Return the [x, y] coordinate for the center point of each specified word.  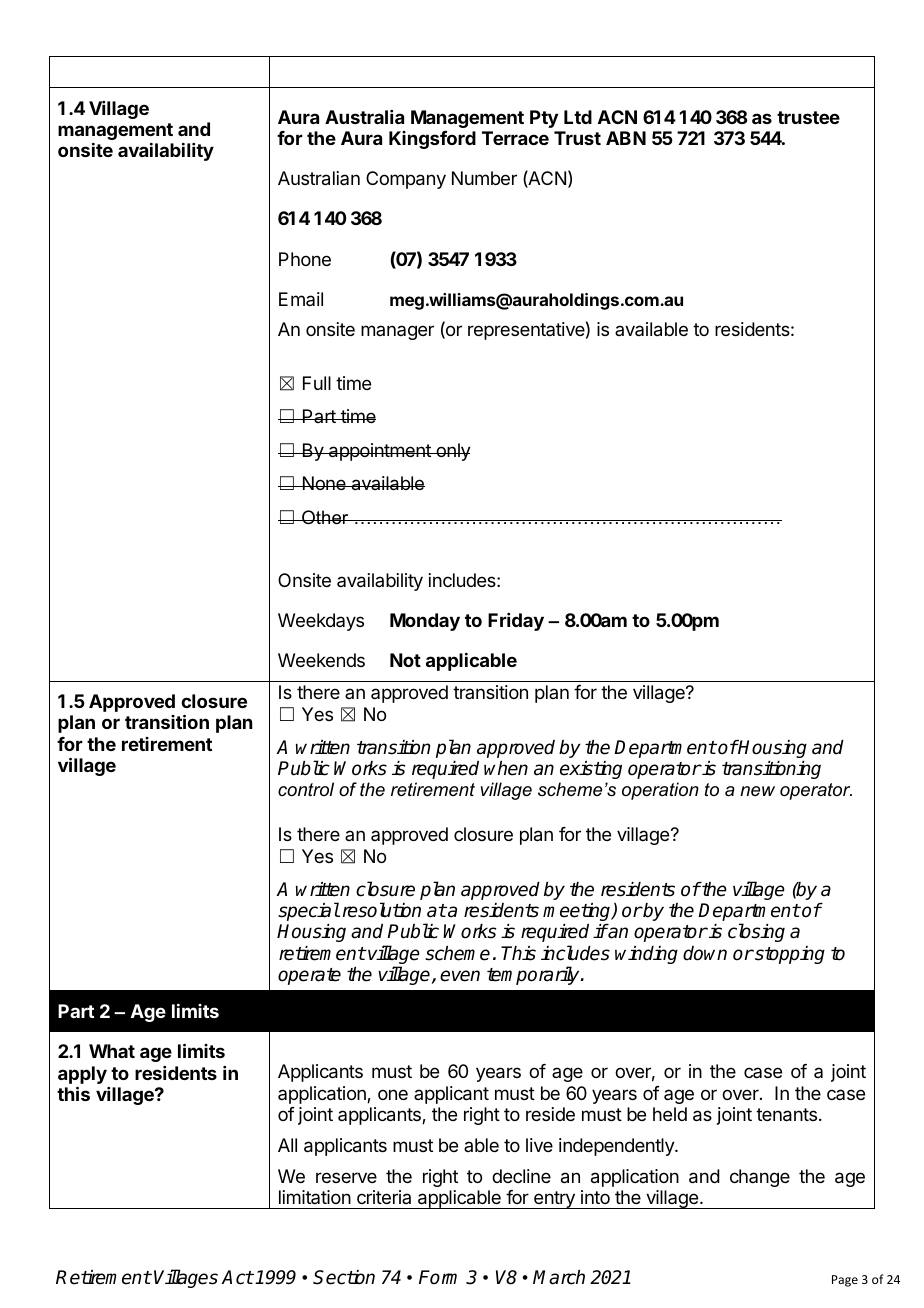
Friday [516, 622]
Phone [305, 259]
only [452, 452]
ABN [626, 138]
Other [325, 517]
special [309, 911]
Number [484, 178]
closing [756, 932]
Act [237, 1277]
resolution [382, 910]
